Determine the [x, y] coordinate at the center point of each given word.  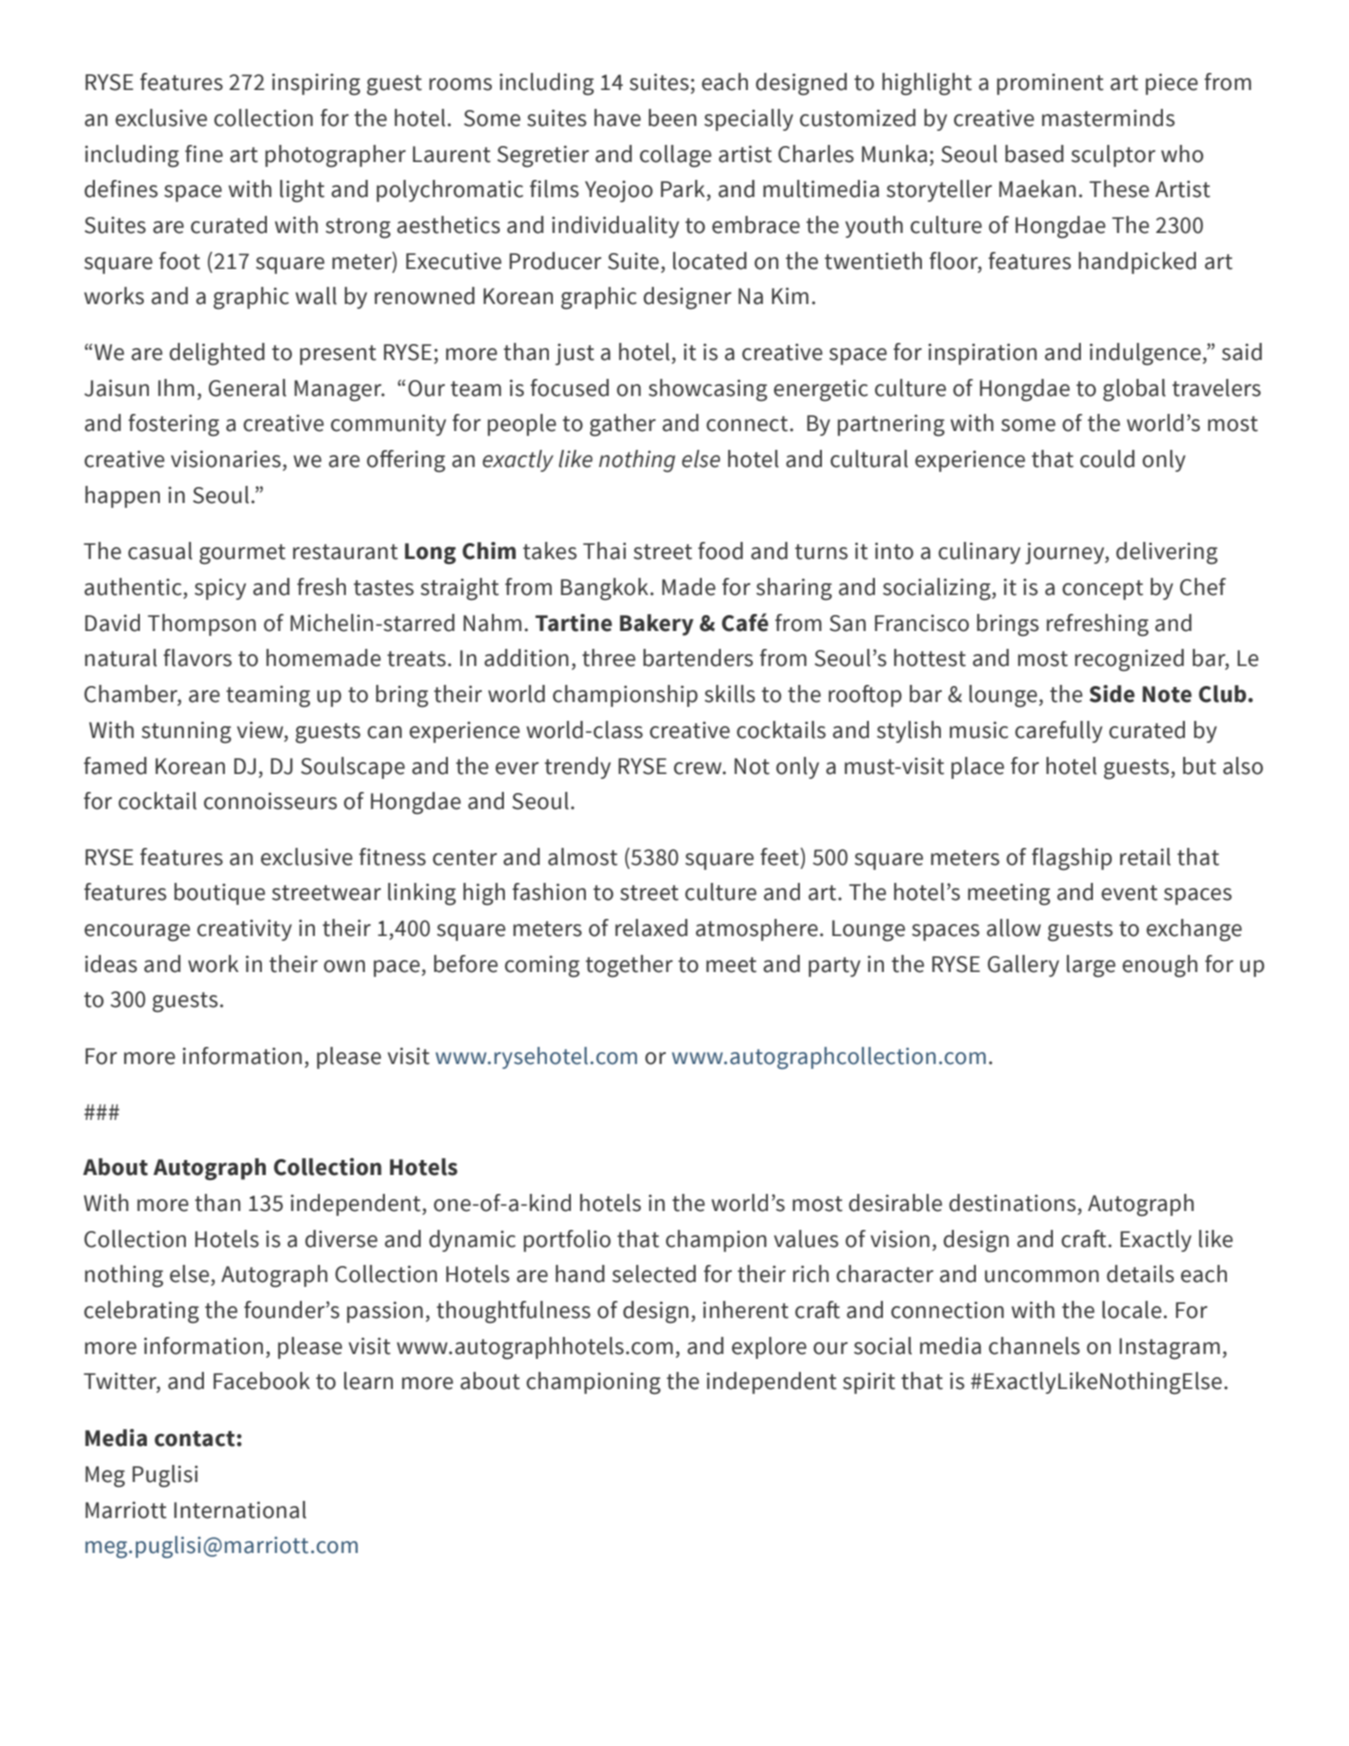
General [247, 388]
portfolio [567, 1241]
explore [769, 1348]
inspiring [316, 84]
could [1107, 459]
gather [623, 425]
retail [1145, 857]
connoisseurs [270, 801]
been [673, 118]
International [240, 1510]
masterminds [1108, 118]
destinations [1012, 1203]
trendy [578, 768]
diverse [341, 1239]
